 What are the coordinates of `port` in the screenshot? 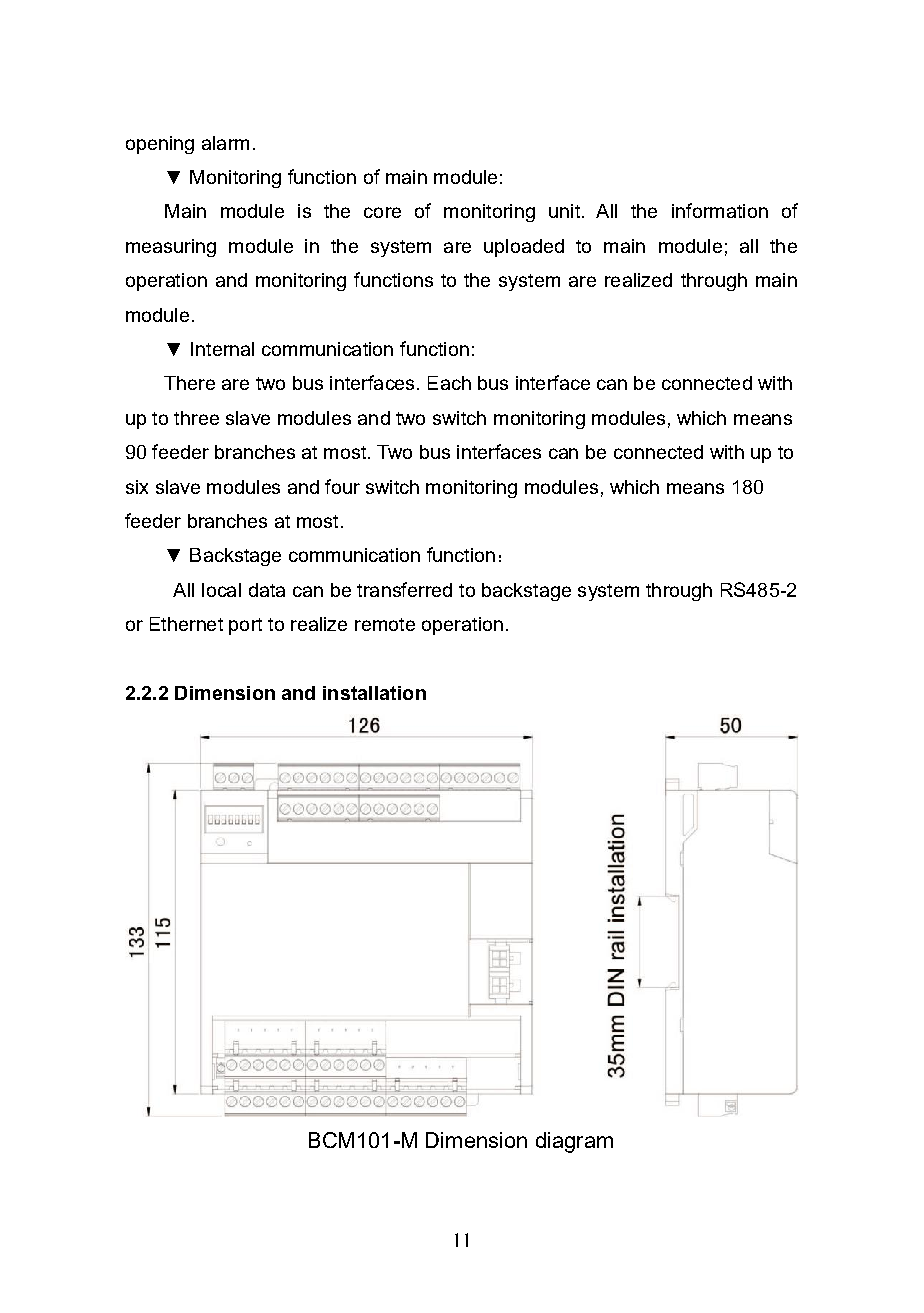 It's located at (245, 626).
